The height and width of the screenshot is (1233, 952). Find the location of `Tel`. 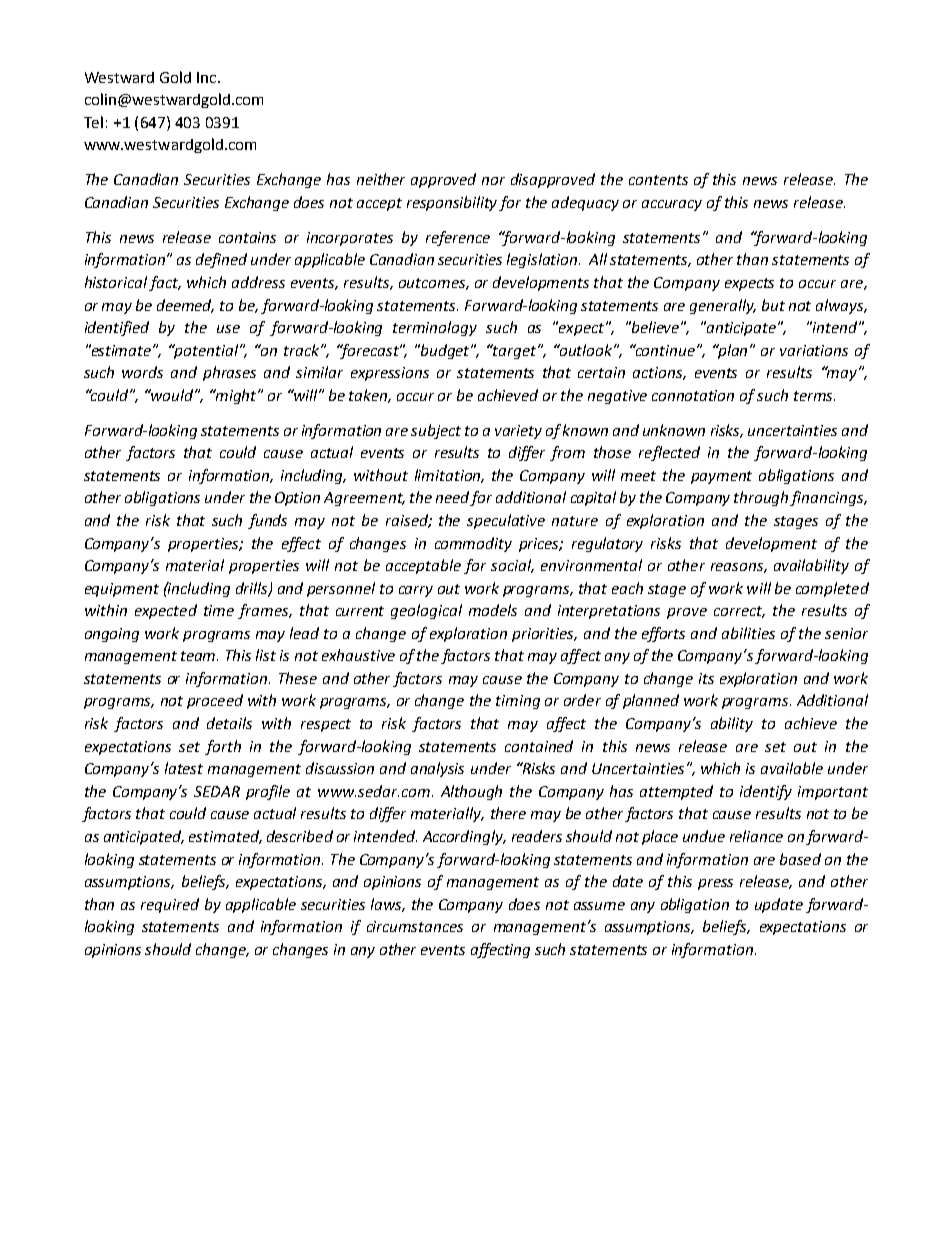

Tel is located at coordinates (93, 122).
